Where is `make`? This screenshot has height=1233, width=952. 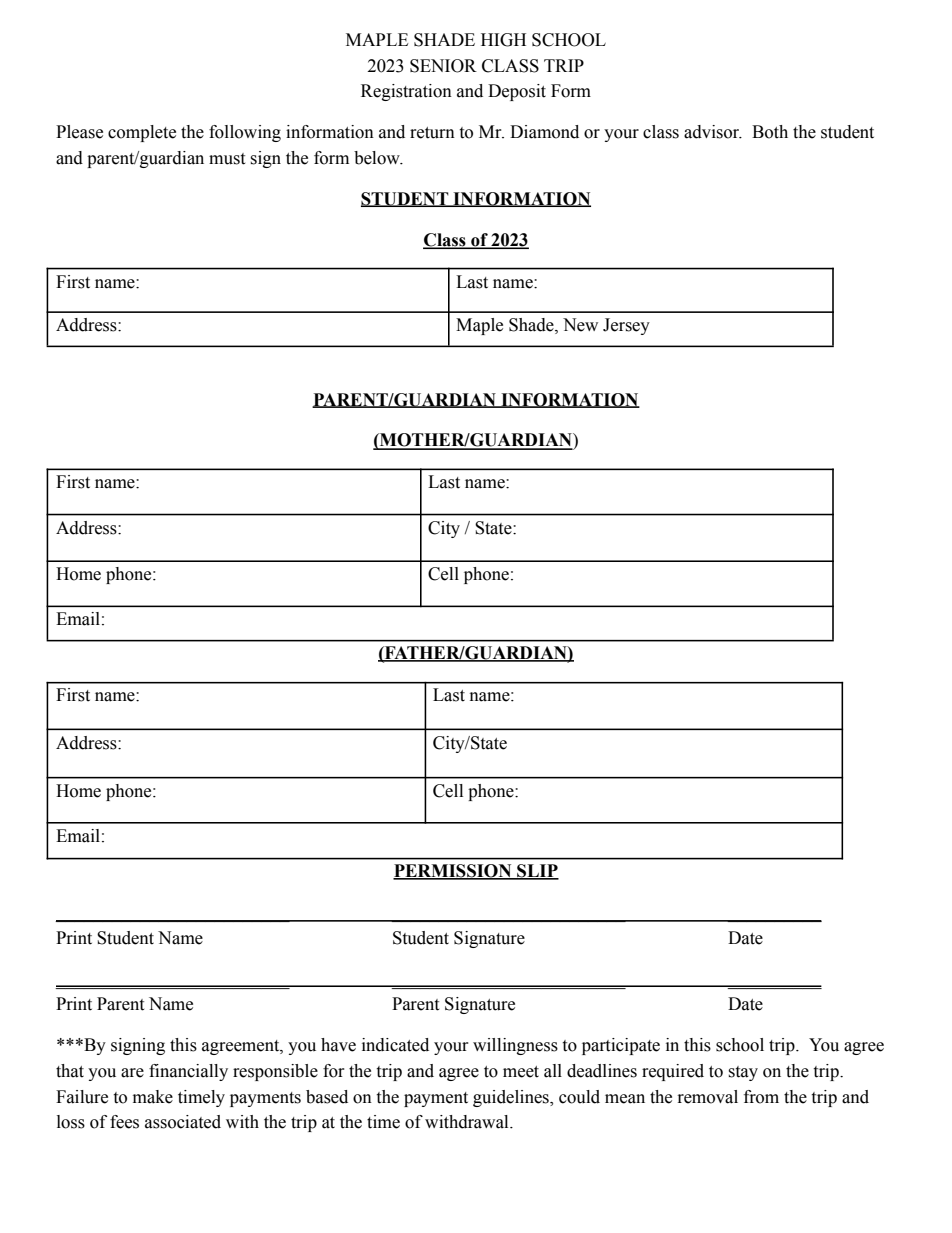 make is located at coordinates (153, 1097).
